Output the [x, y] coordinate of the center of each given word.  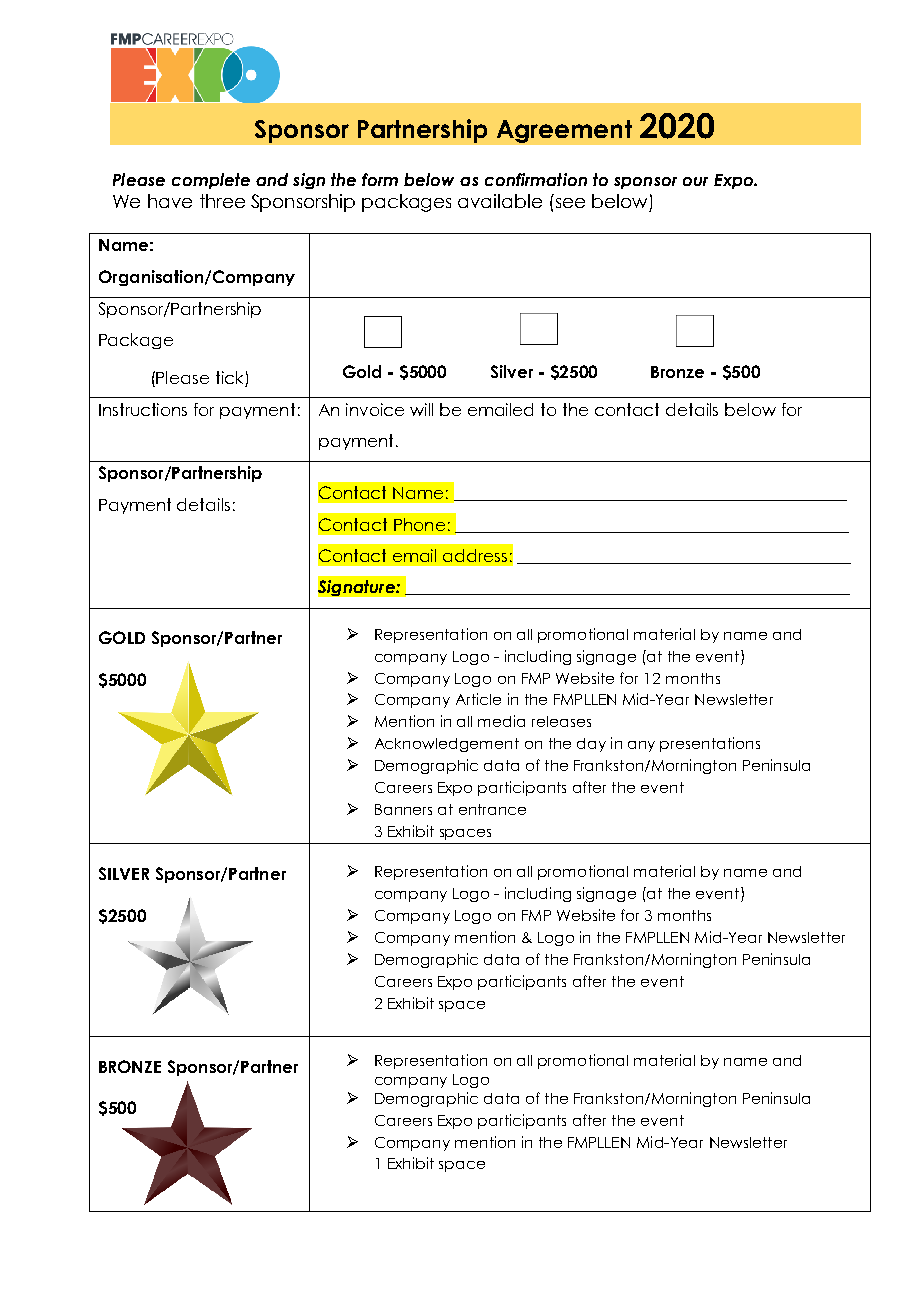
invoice [375, 409]
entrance [492, 809]
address [475, 555]
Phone [419, 524]
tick [229, 377]
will [421, 409]
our [695, 181]
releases [561, 721]
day [591, 745]
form [380, 179]
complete [211, 181]
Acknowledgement [447, 745]
